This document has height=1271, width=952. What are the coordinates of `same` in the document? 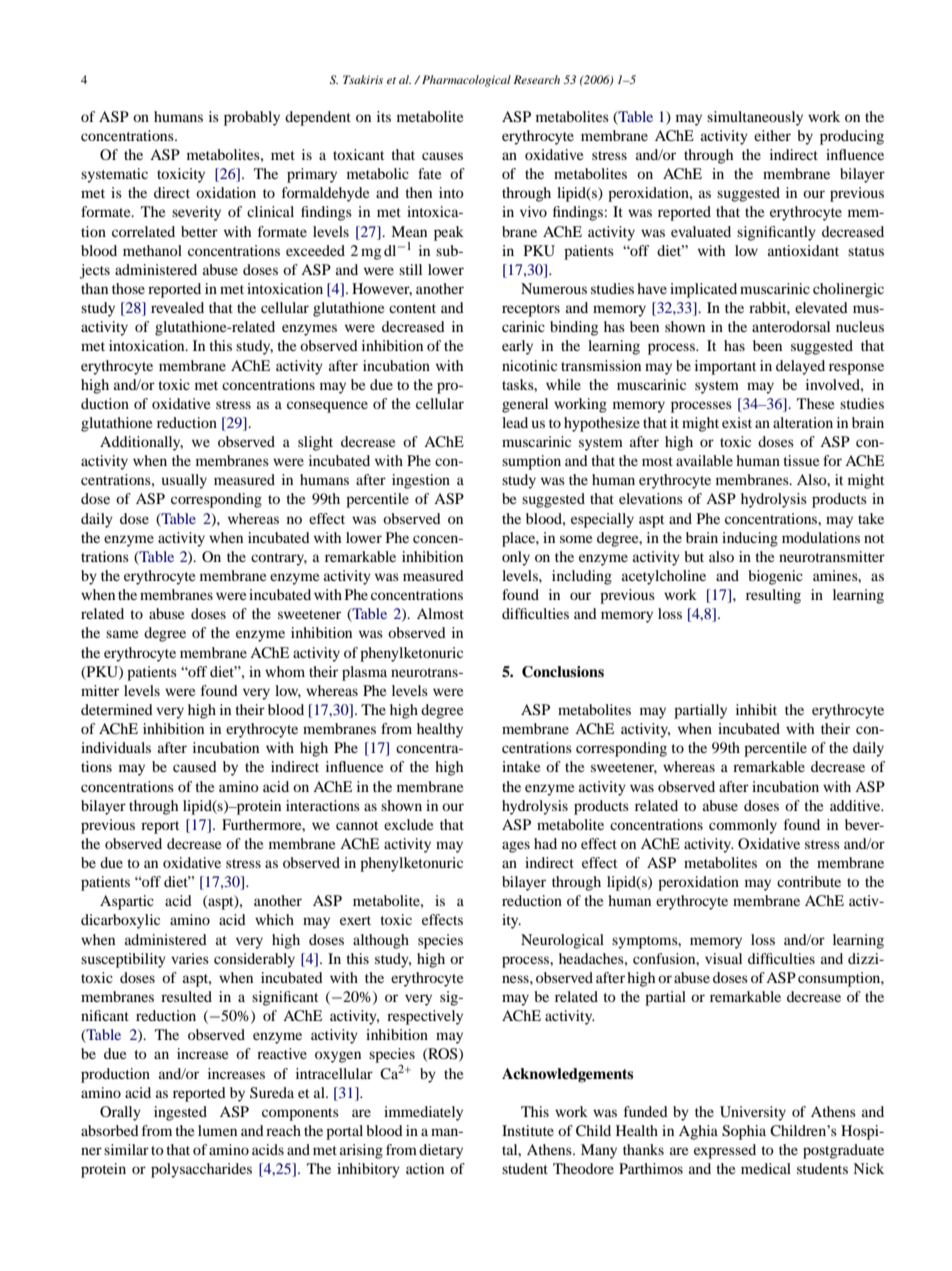 It's located at (122, 634).
